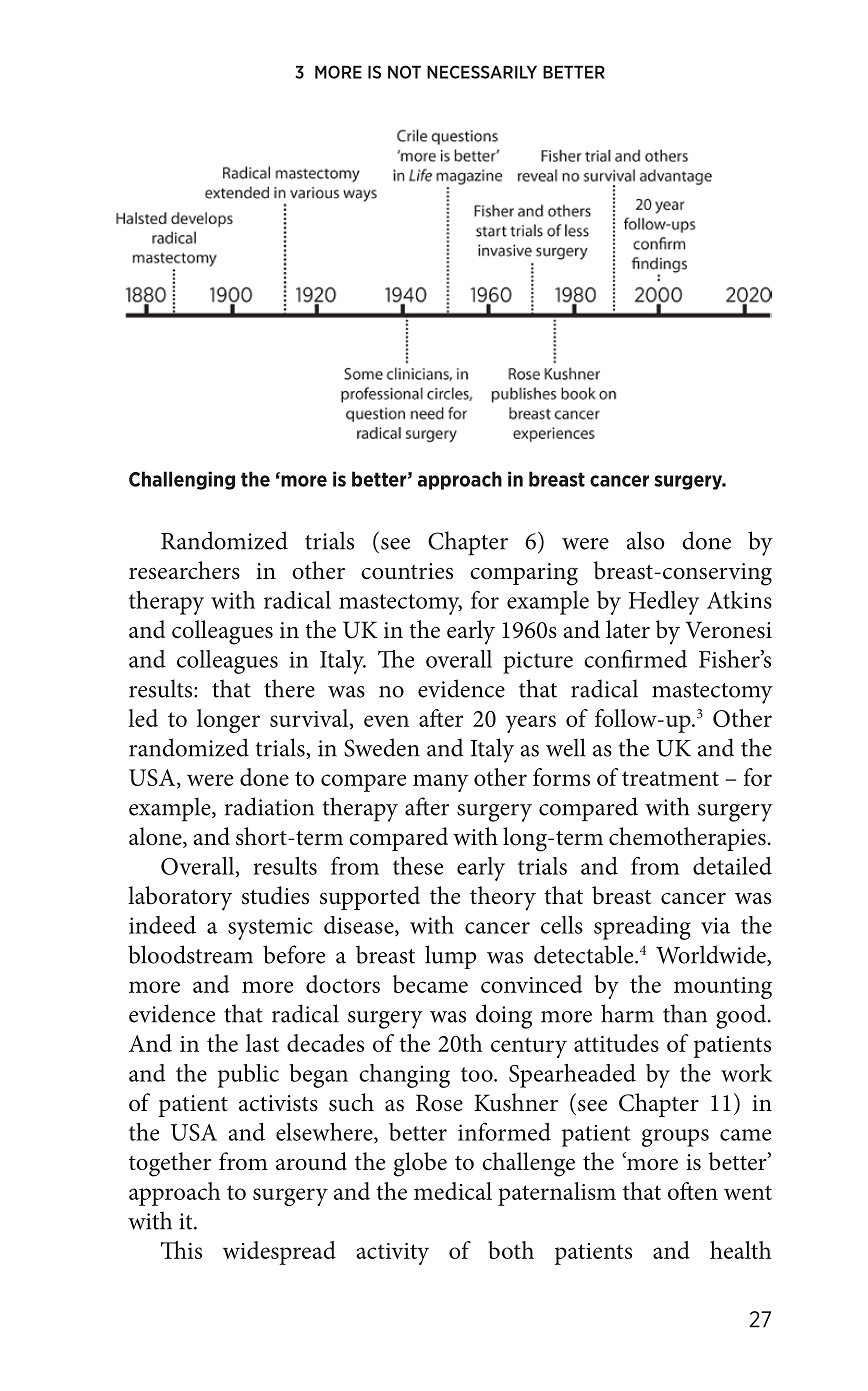 This screenshot has width=868, height=1391. What do you see at coordinates (732, 866) in the screenshot?
I see `detailed` at bounding box center [732, 866].
